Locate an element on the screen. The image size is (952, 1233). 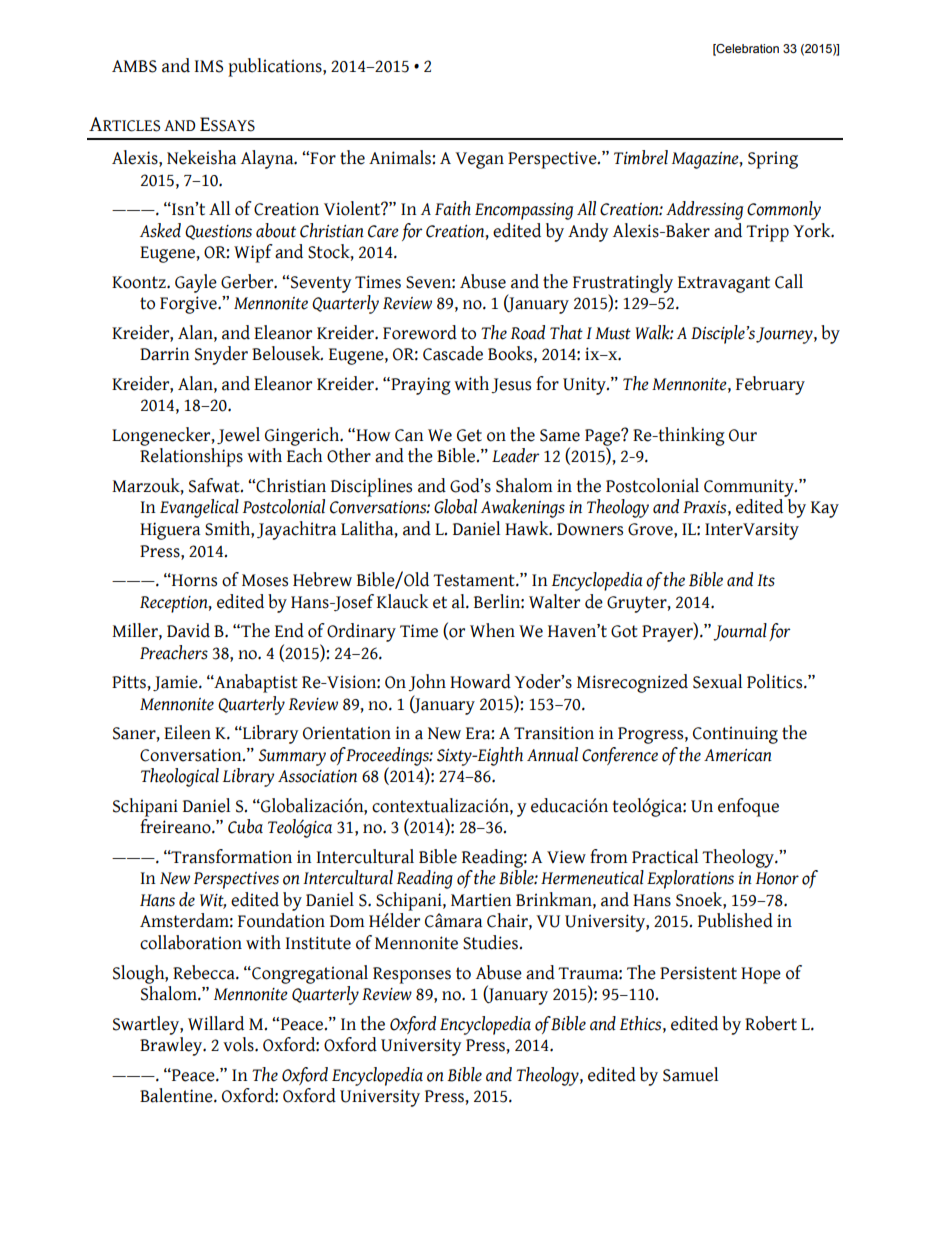
Continuing is located at coordinates (735, 735).
